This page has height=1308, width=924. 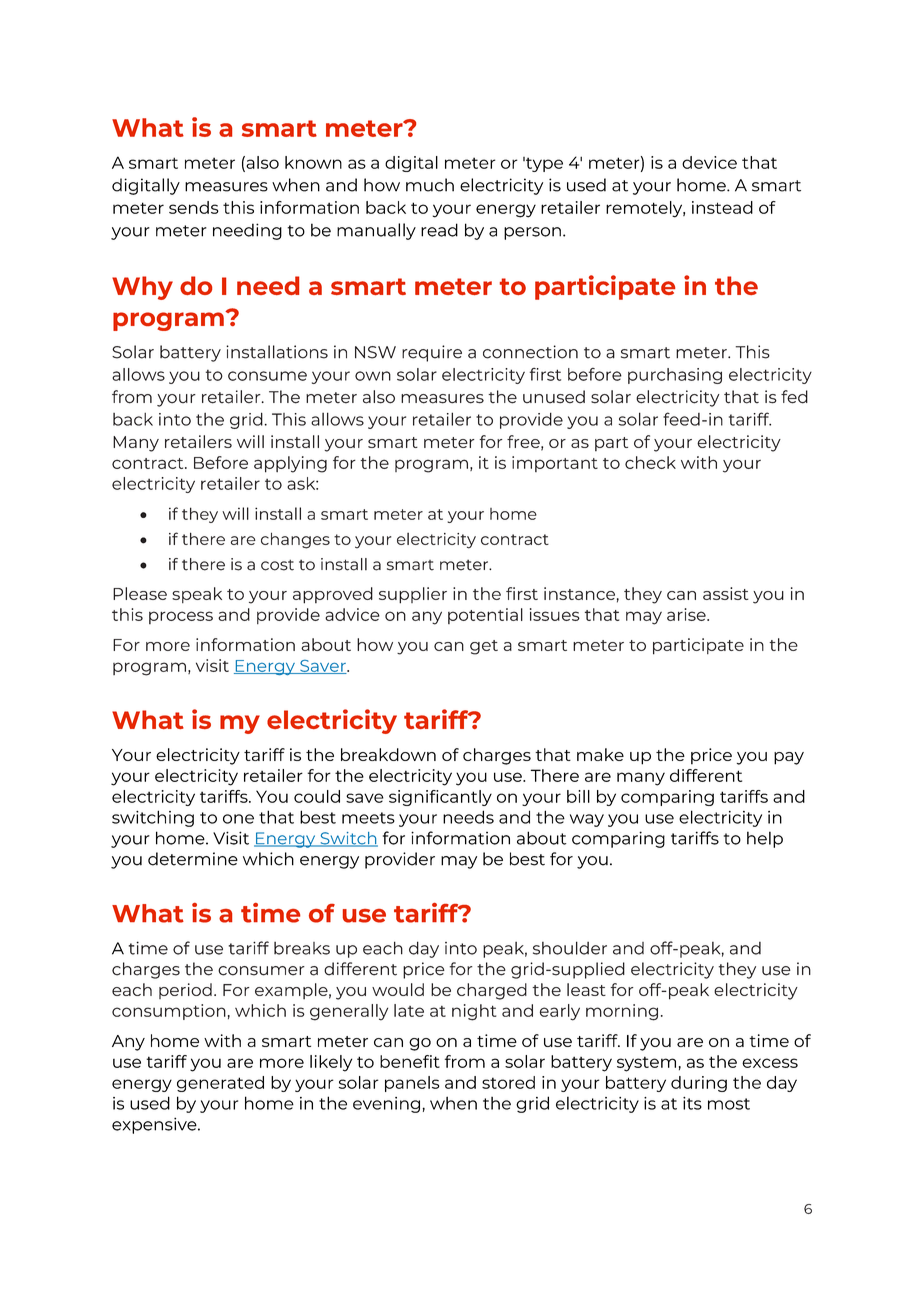 I want to click on help, so click(x=765, y=839).
